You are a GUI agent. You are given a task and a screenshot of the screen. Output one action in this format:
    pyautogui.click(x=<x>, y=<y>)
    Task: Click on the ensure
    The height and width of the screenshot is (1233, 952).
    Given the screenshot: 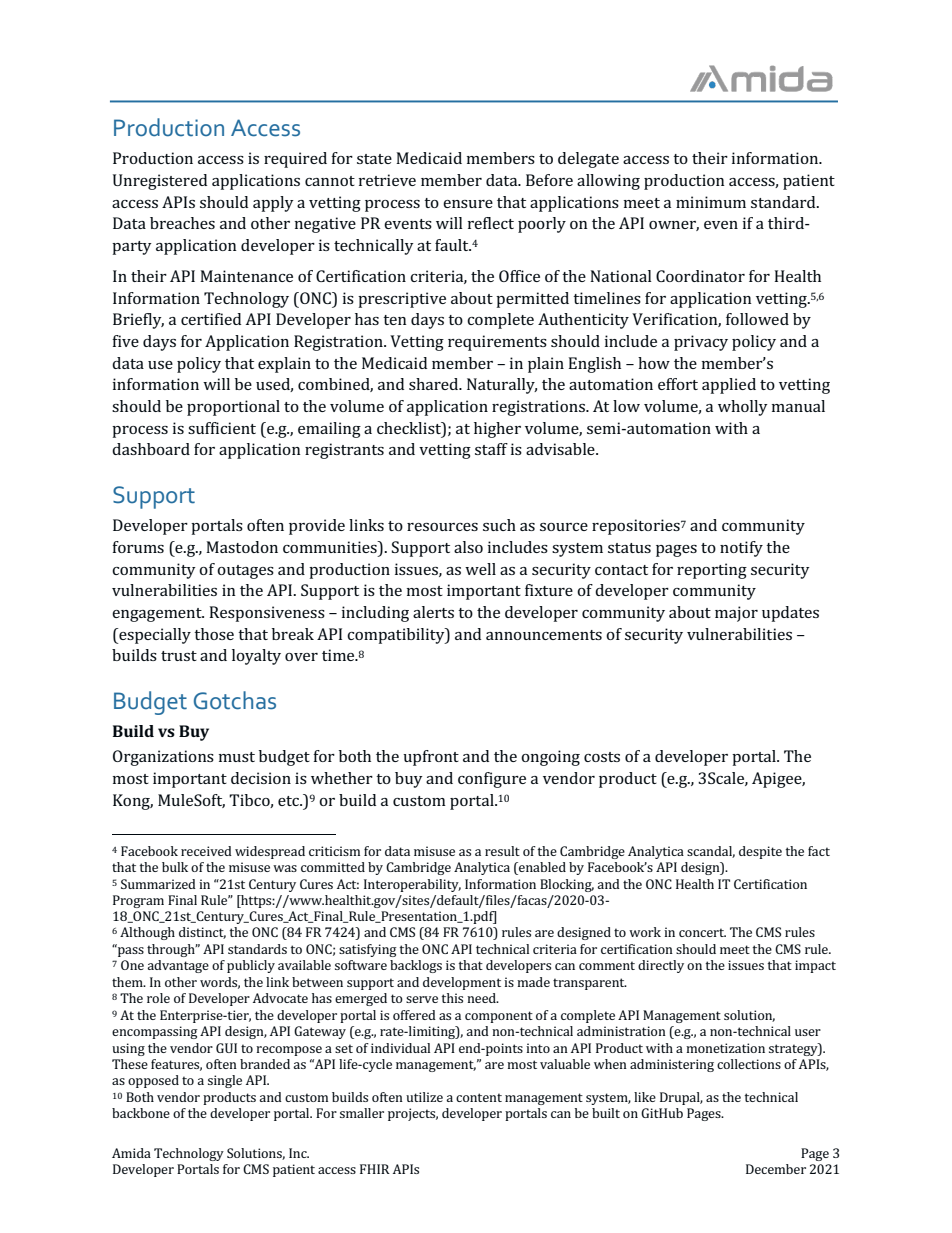 What is the action you would take?
    pyautogui.click(x=468, y=204)
